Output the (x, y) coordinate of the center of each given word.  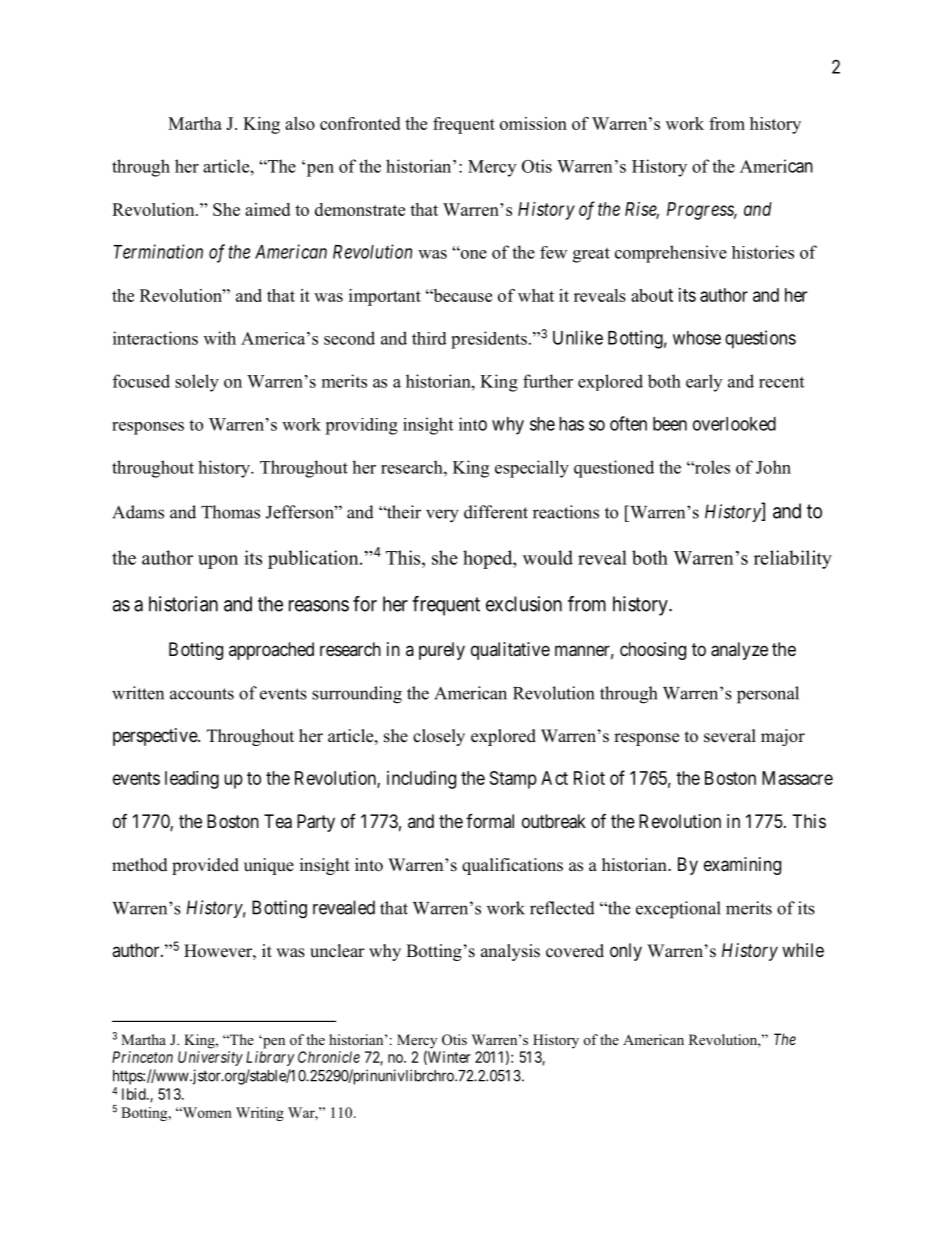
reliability (793, 559)
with (220, 338)
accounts (202, 694)
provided (205, 866)
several (730, 736)
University (210, 1058)
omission (533, 123)
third (429, 338)
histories (763, 252)
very (442, 516)
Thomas (230, 512)
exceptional (678, 910)
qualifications (512, 866)
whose (697, 338)
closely (439, 737)
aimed (267, 209)
